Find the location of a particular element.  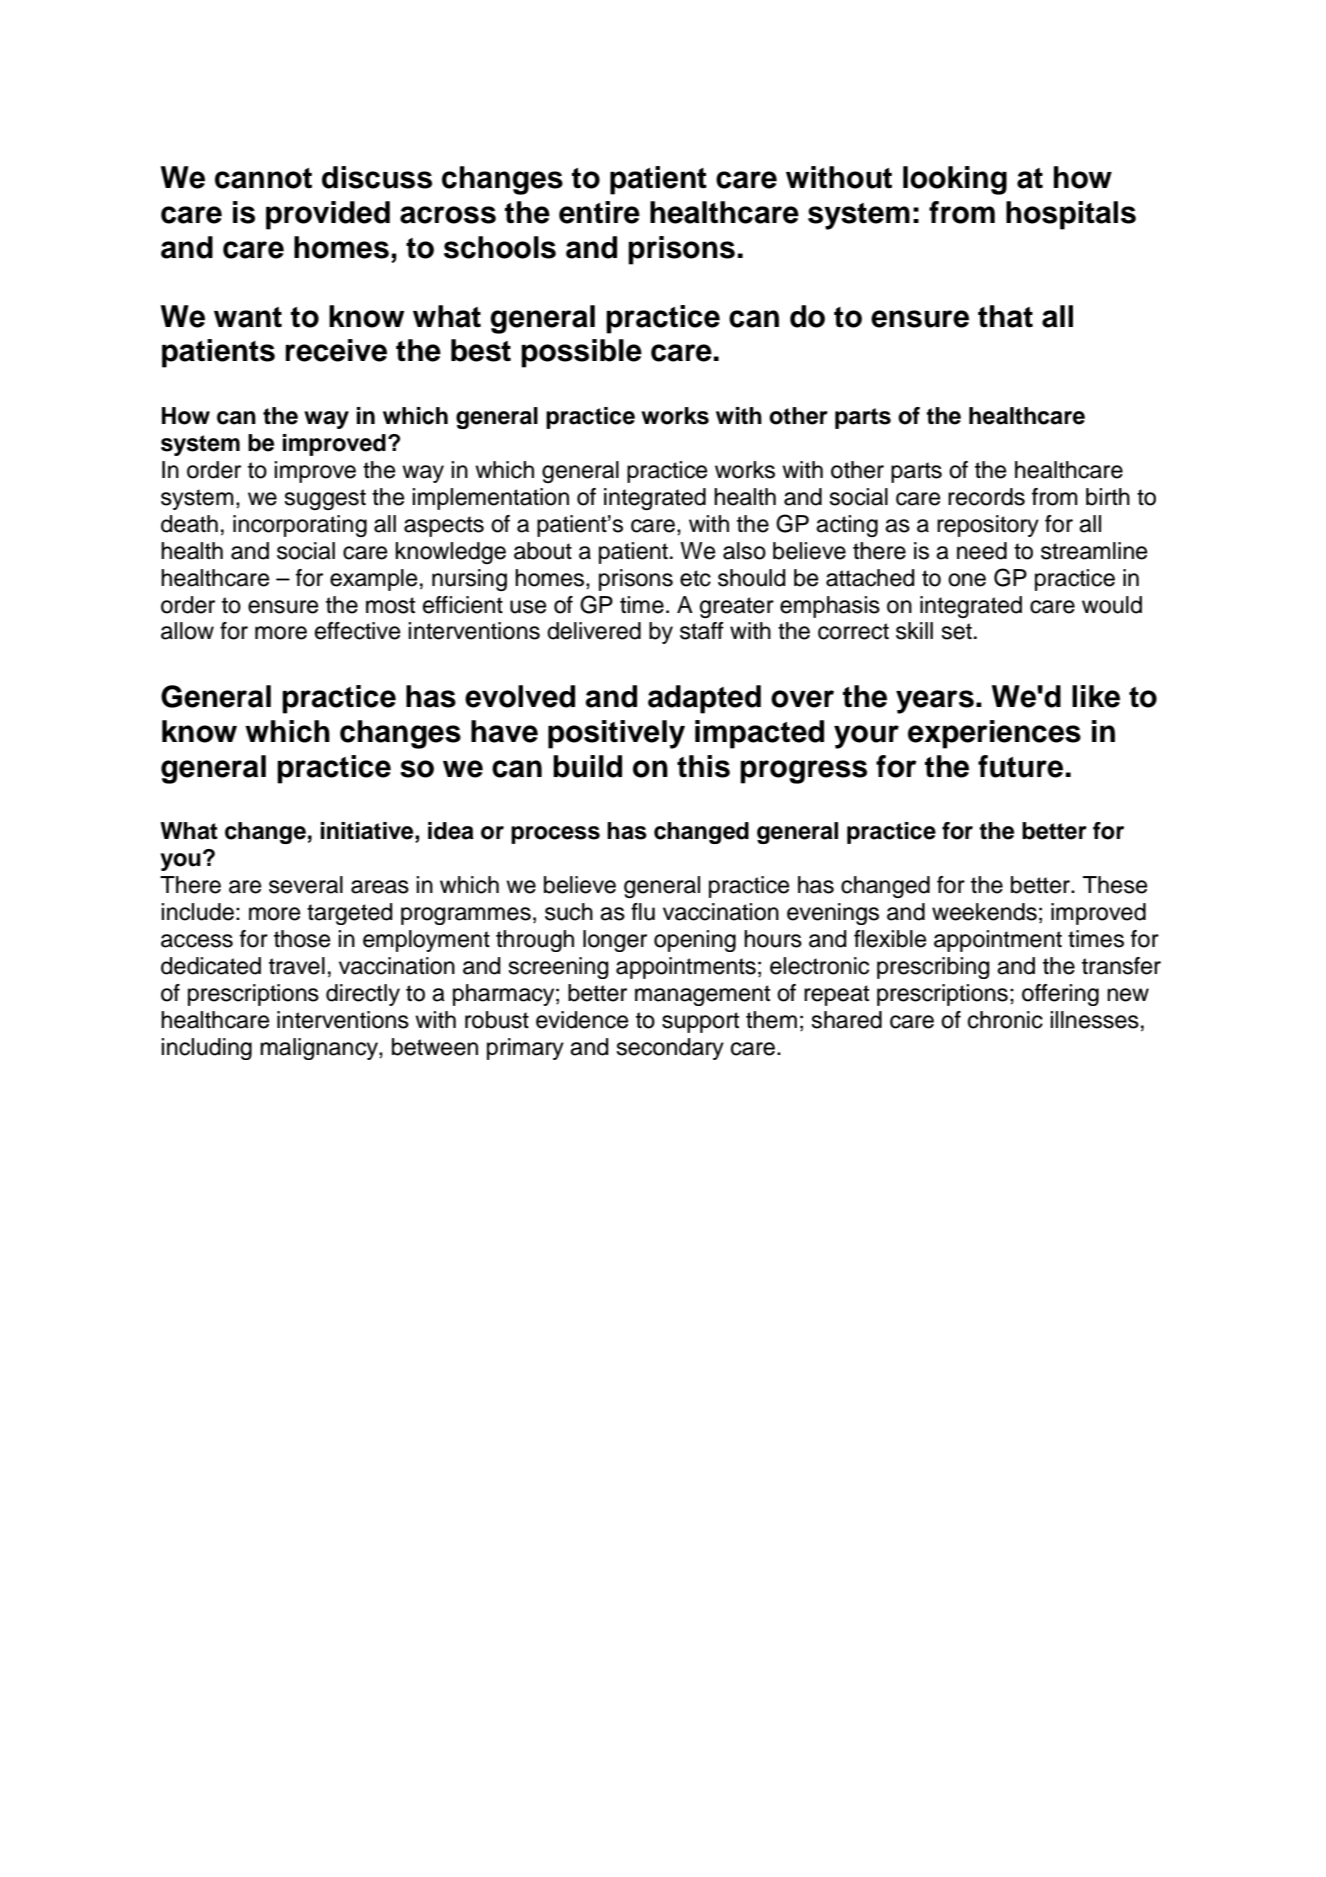

records is located at coordinates (986, 497).
